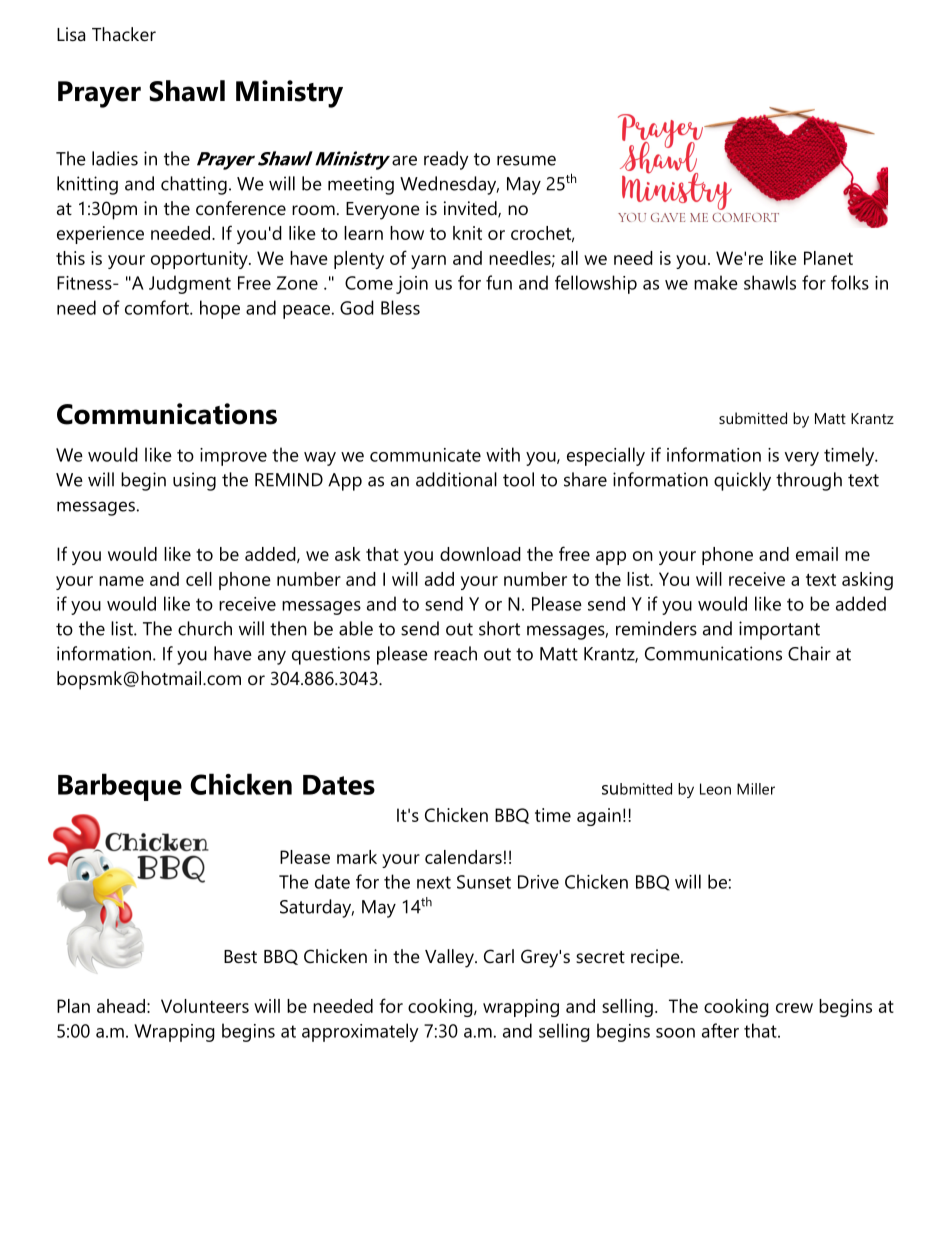  I want to click on ready, so click(446, 160).
